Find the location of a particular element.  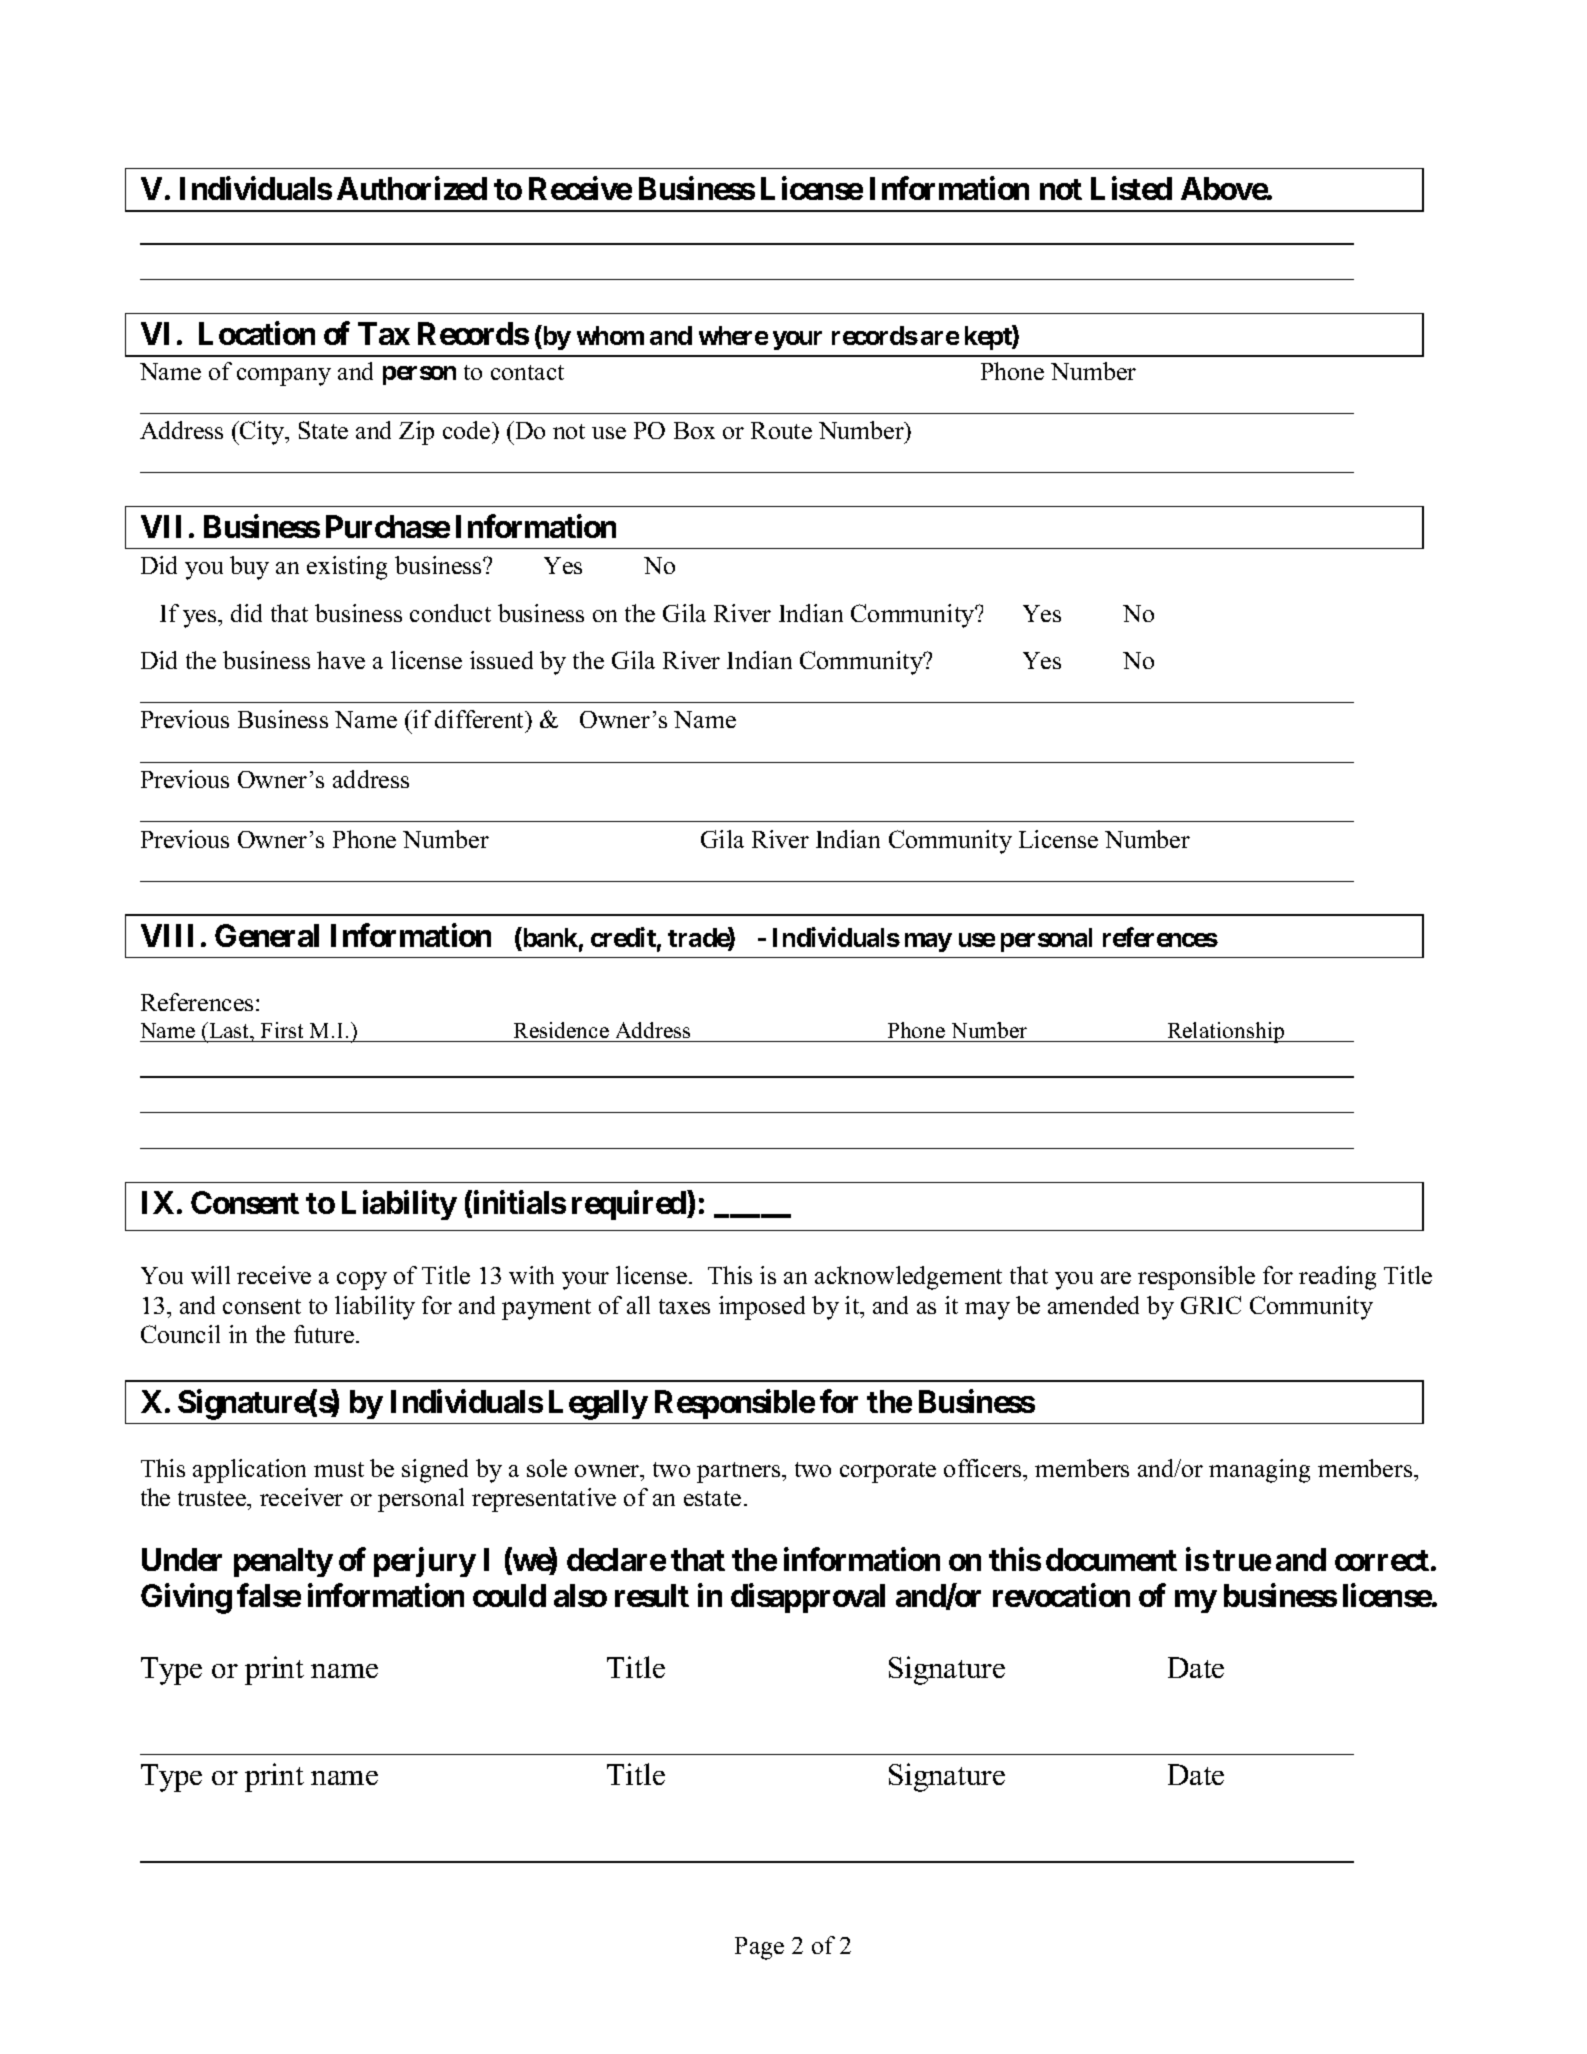

Listed is located at coordinates (1131, 188).
